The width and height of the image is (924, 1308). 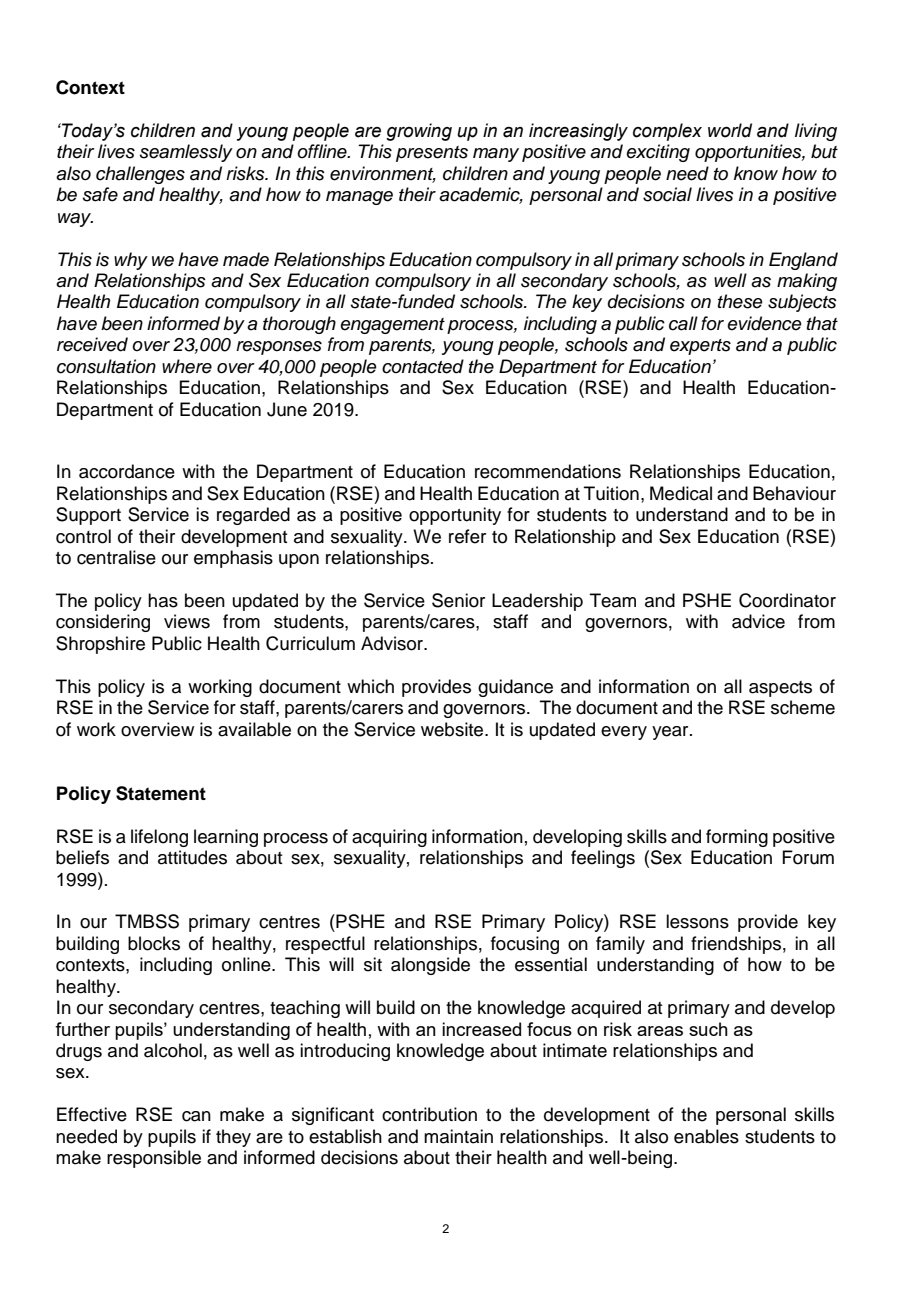 What do you see at coordinates (393, 643) in the image?
I see `Advisor` at bounding box center [393, 643].
